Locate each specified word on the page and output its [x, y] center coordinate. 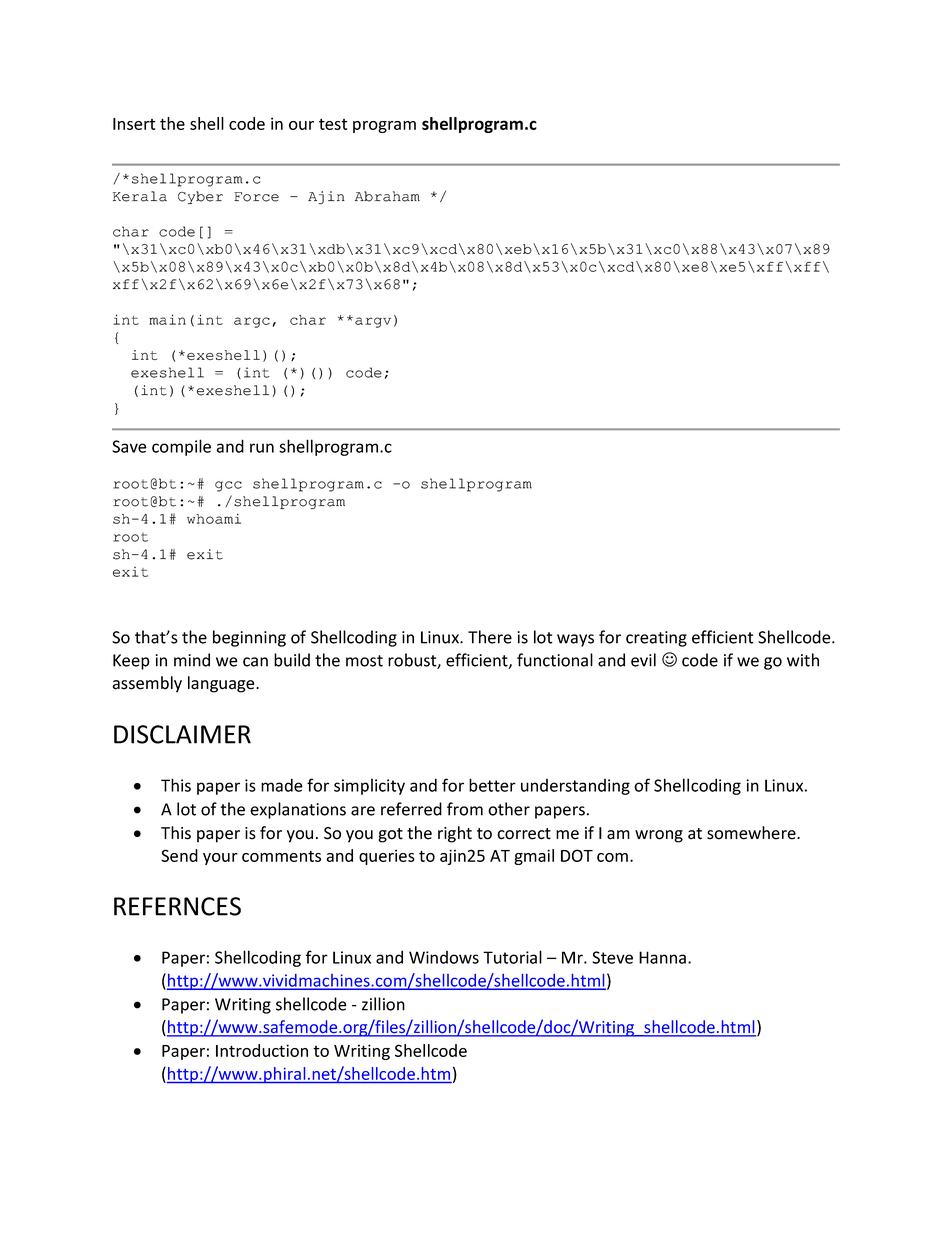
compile [181, 447]
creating [656, 639]
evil [643, 660]
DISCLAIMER [182, 734]
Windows [444, 957]
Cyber [200, 197]
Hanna [662, 957]
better [492, 785]
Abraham [387, 196]
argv [373, 322]
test [333, 124]
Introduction [262, 1050]
